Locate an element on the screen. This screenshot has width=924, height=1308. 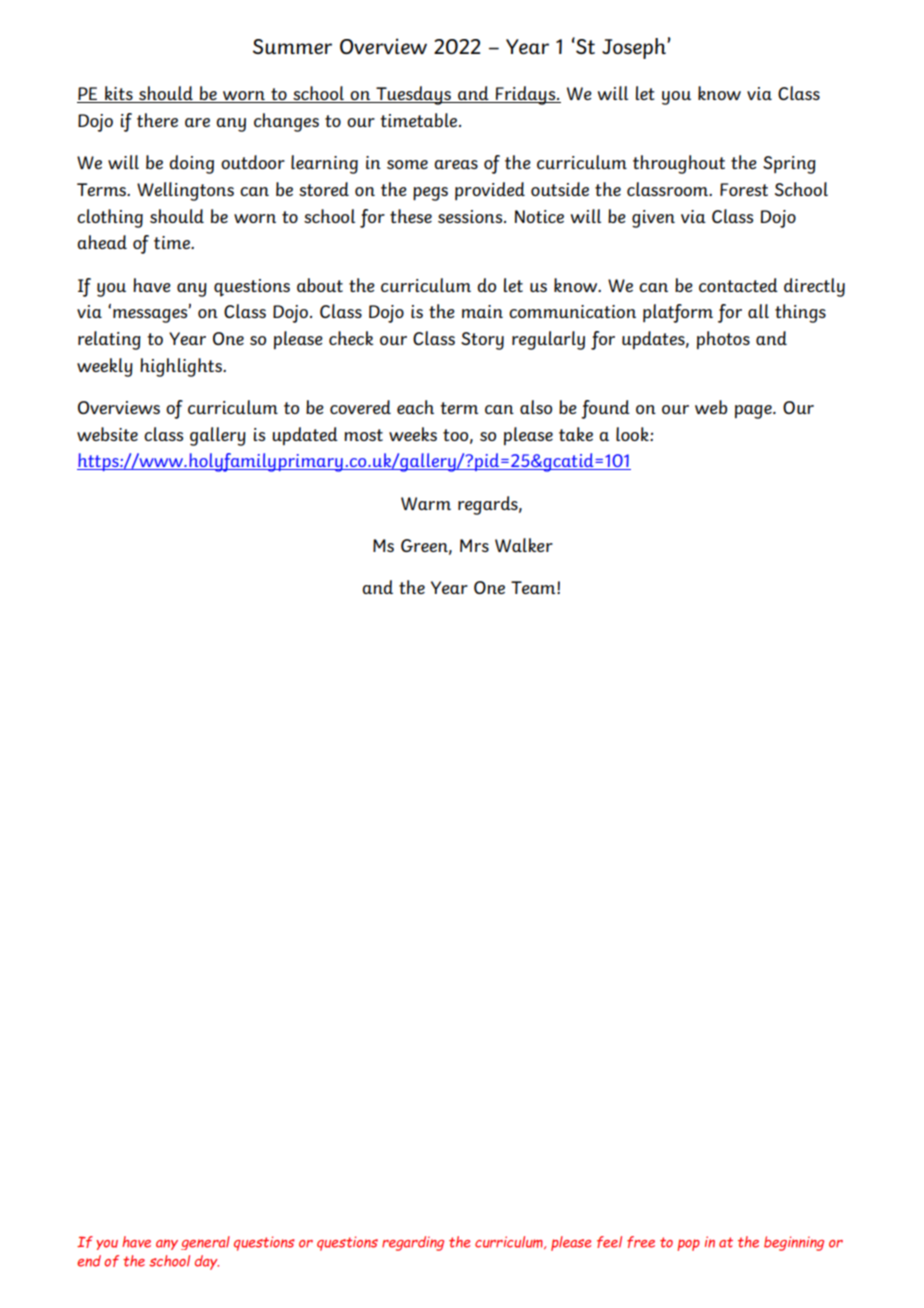
Warm is located at coordinates (426, 503).
